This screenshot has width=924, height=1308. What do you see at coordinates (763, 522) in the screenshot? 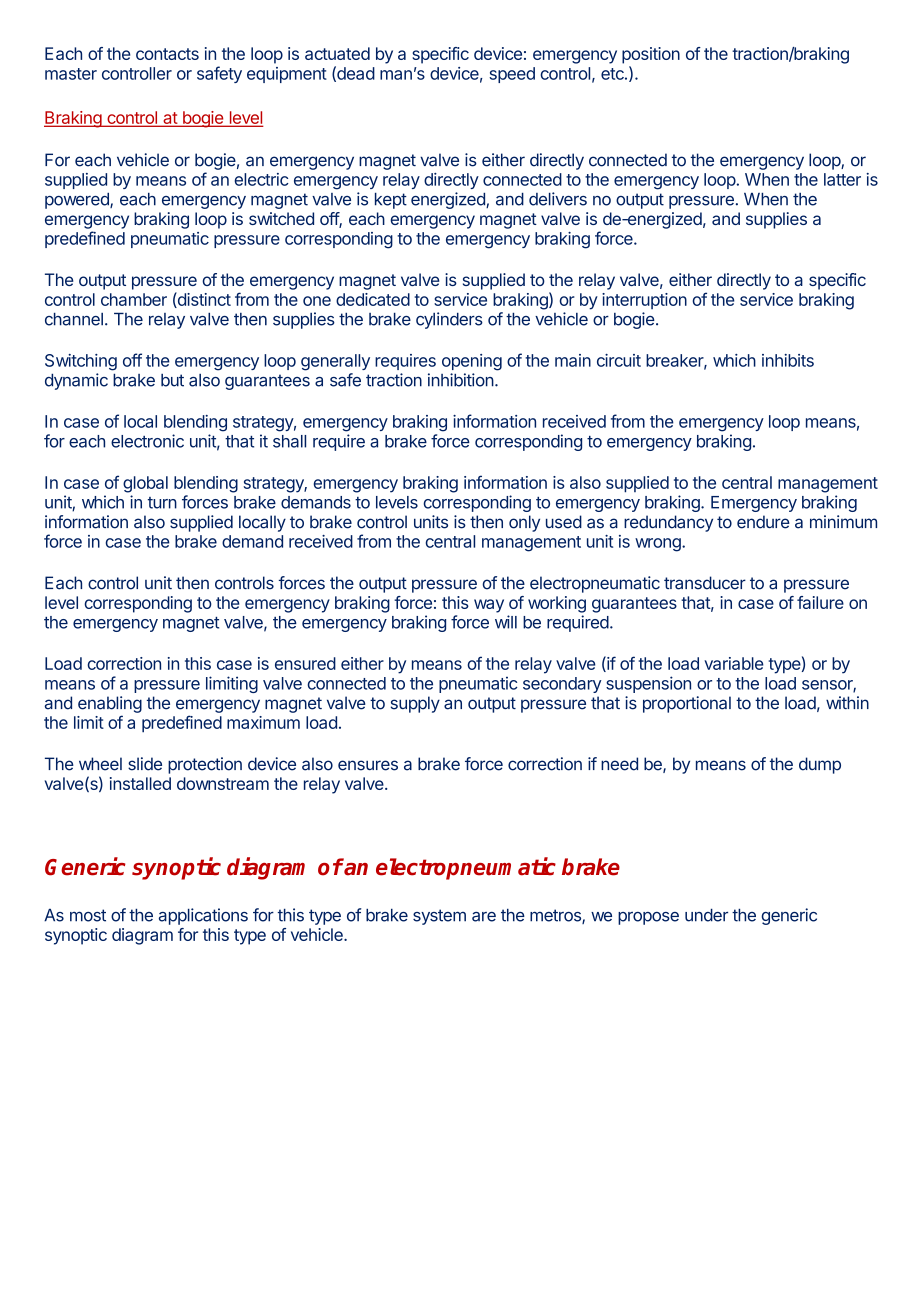
I see `endure` at bounding box center [763, 522].
